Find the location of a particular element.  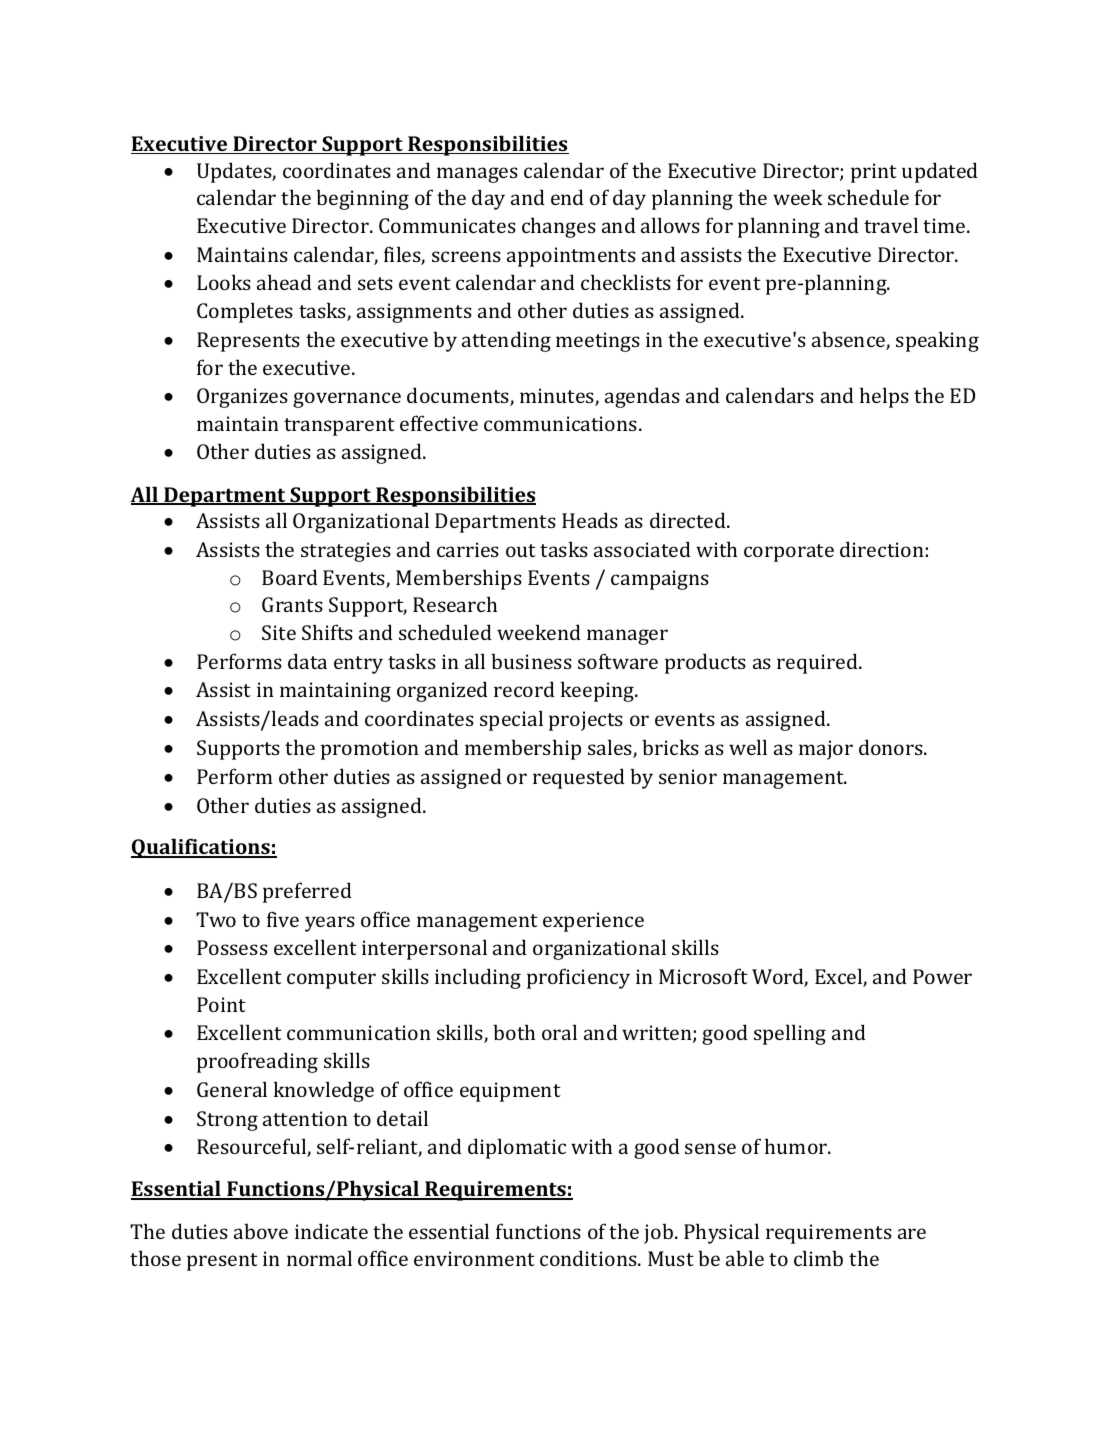

data is located at coordinates (307, 661).
